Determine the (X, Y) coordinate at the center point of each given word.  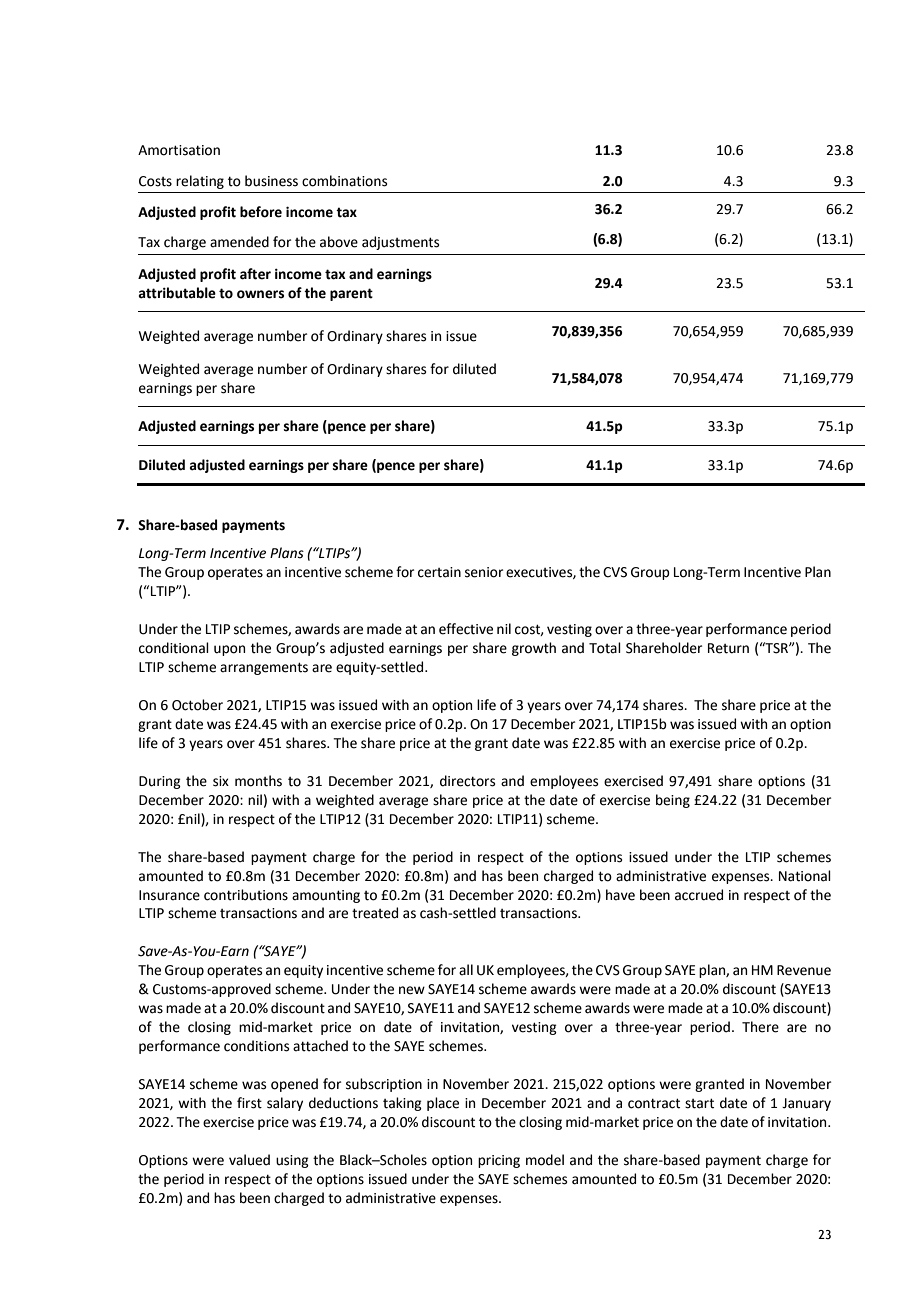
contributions (246, 895)
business (271, 181)
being (673, 801)
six (221, 781)
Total (605, 648)
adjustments (400, 243)
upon (229, 650)
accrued (699, 895)
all (466, 969)
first (249, 1103)
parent (351, 294)
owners (260, 294)
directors (467, 781)
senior (484, 572)
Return (728, 648)
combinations (344, 181)
